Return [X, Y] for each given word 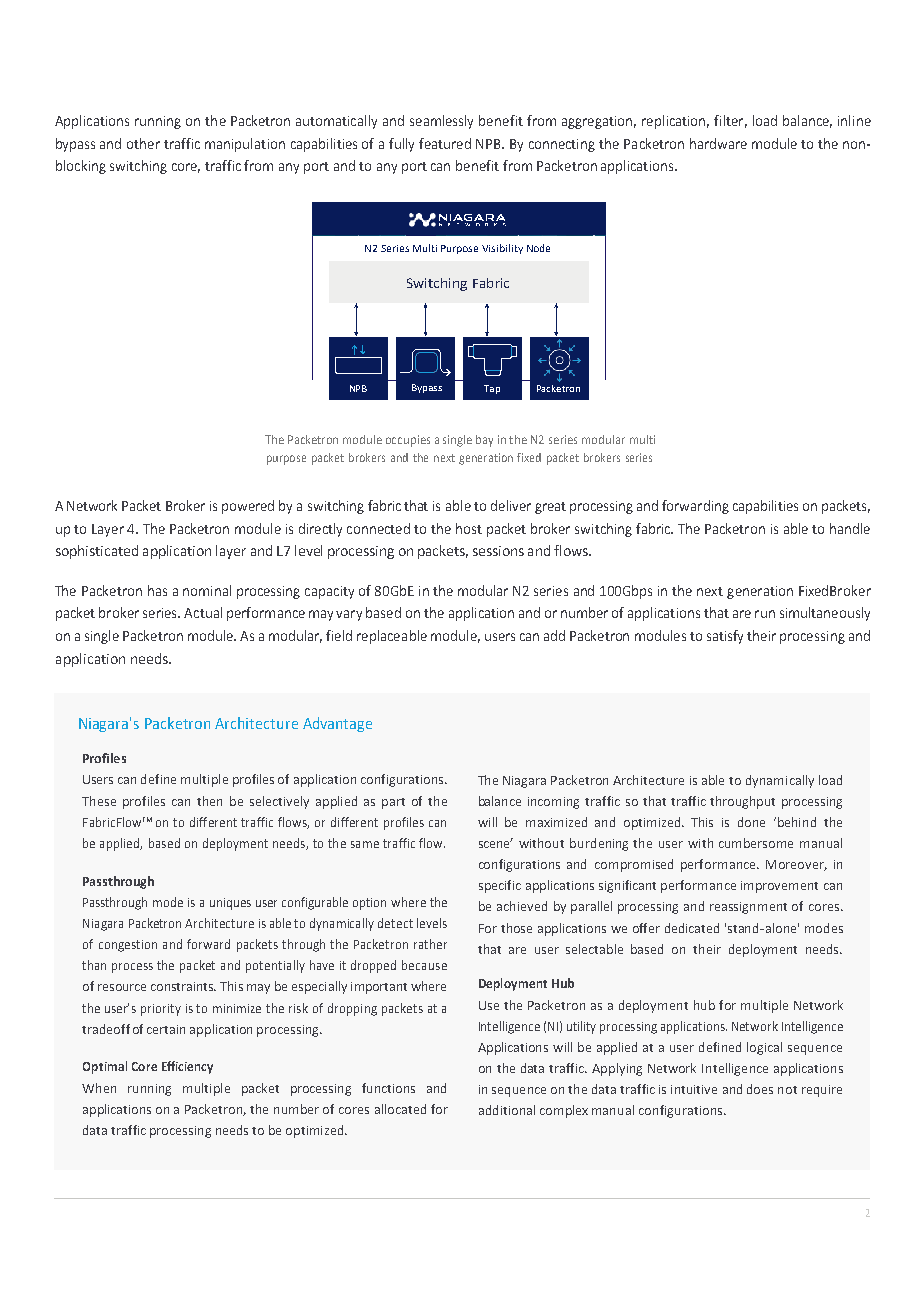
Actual [203, 612]
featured [445, 143]
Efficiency [187, 1067]
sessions [498, 551]
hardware [718, 143]
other [143, 143]
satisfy [725, 637]
